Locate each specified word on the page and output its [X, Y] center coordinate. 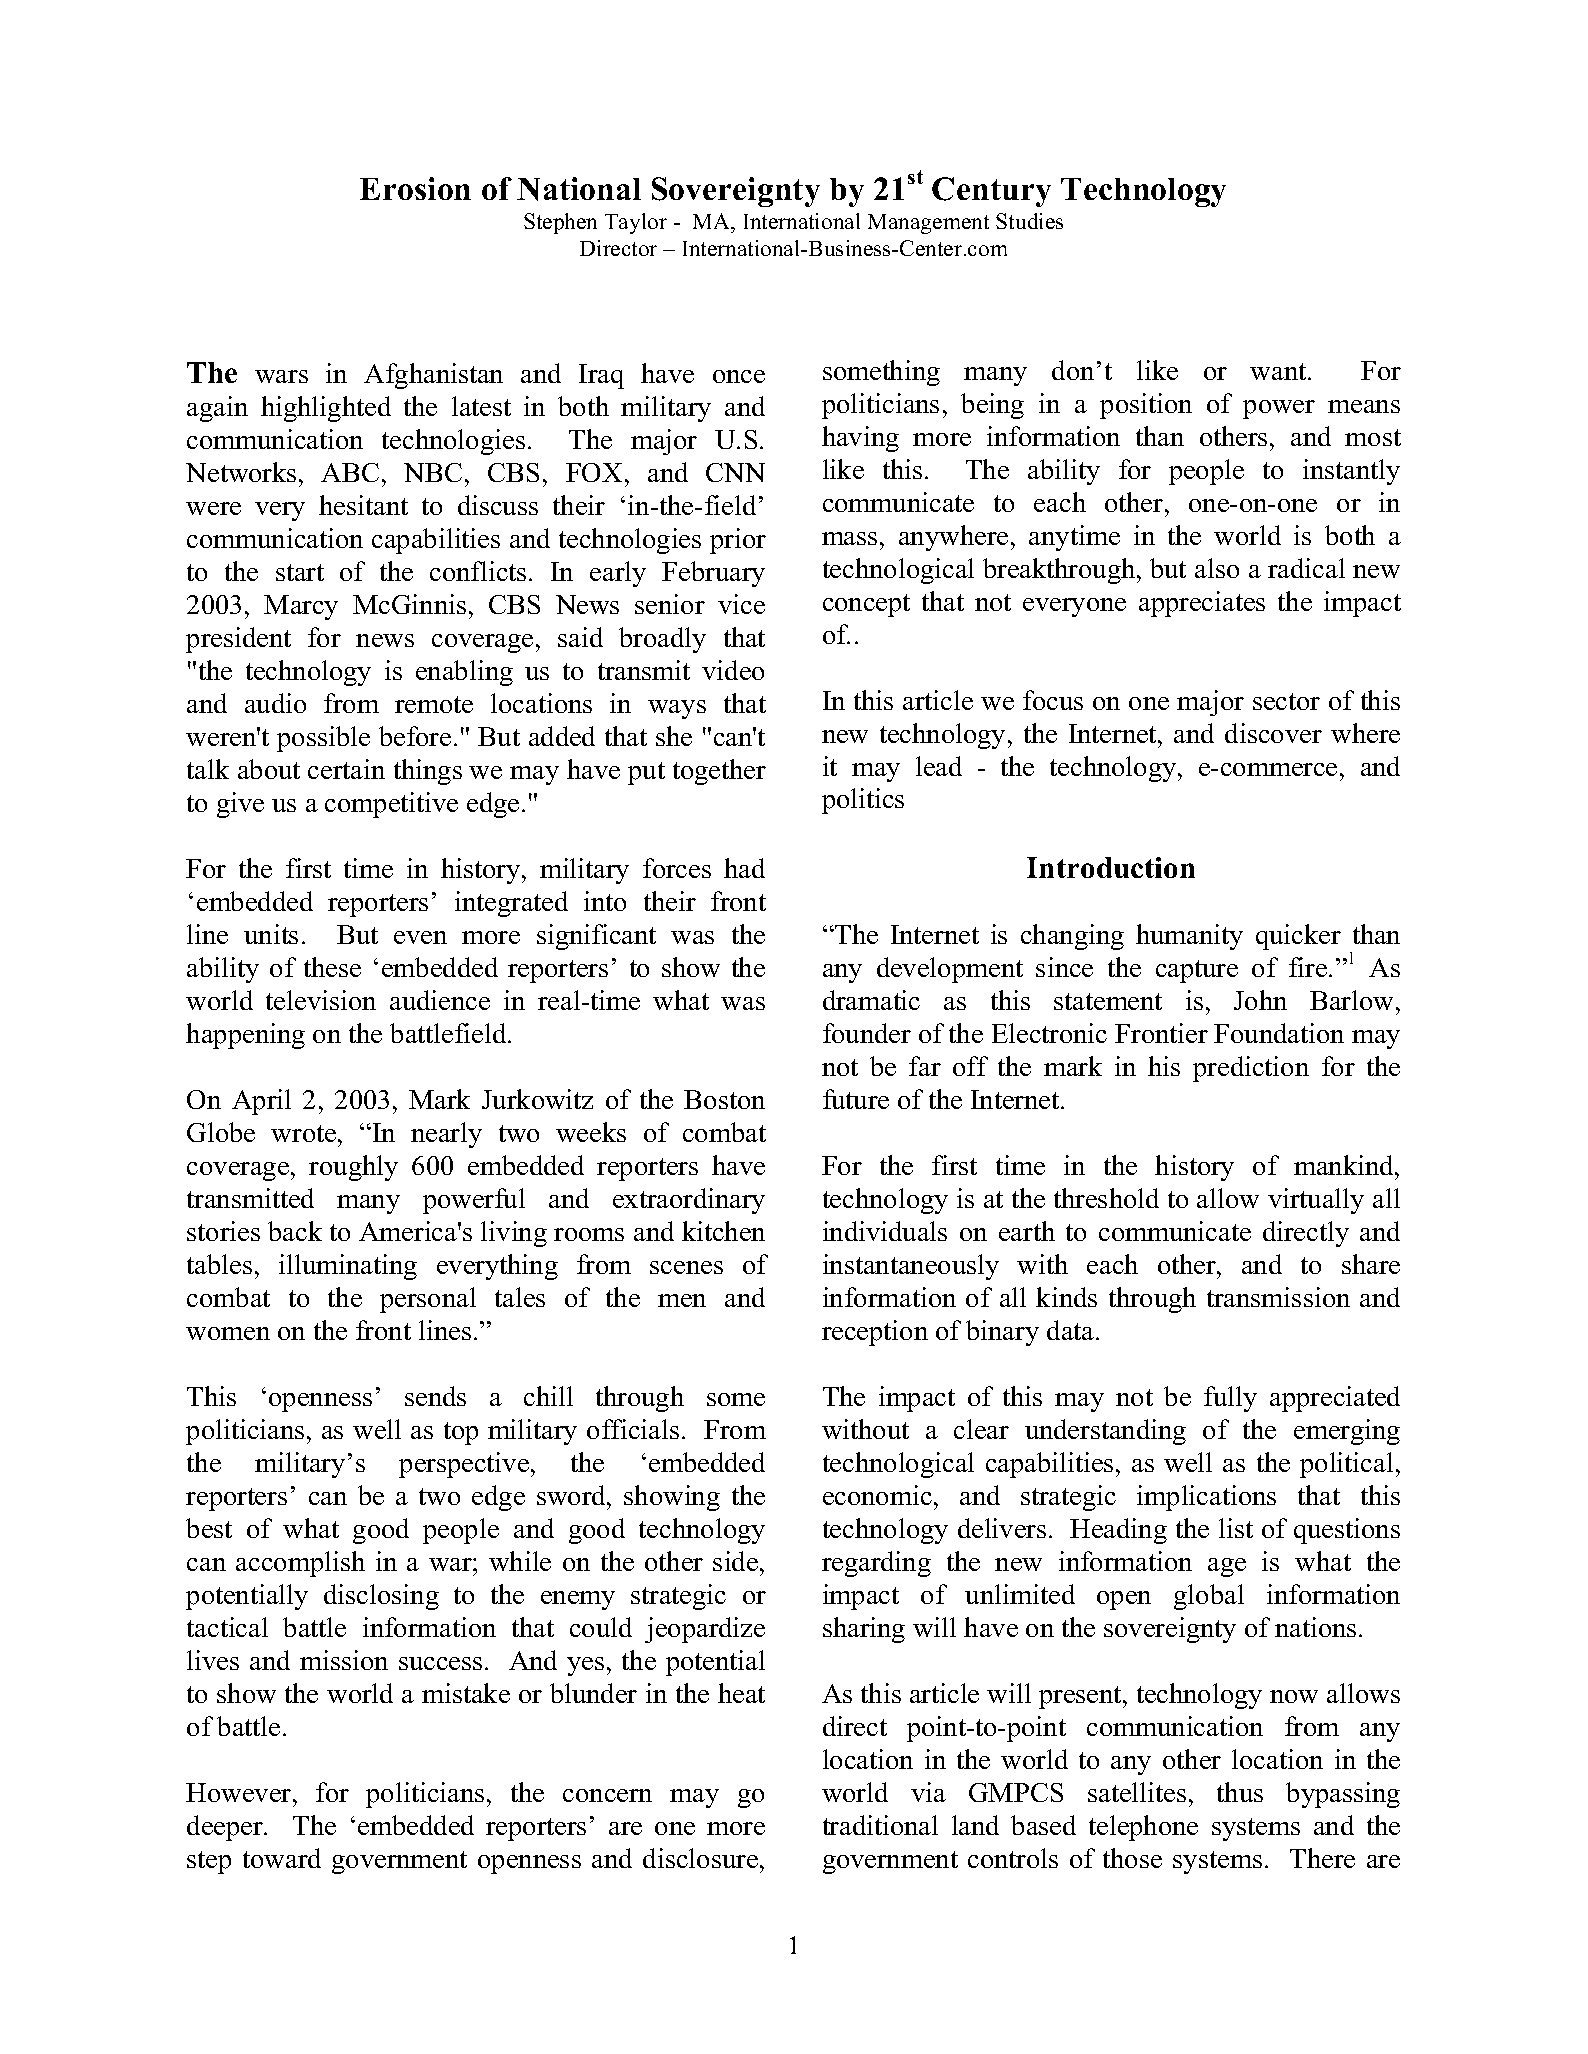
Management [928, 224]
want [1279, 371]
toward [282, 1858]
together [719, 772]
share [1371, 1264]
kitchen [723, 1231]
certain [346, 769]
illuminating [348, 1267]
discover [1273, 733]
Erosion [415, 188]
